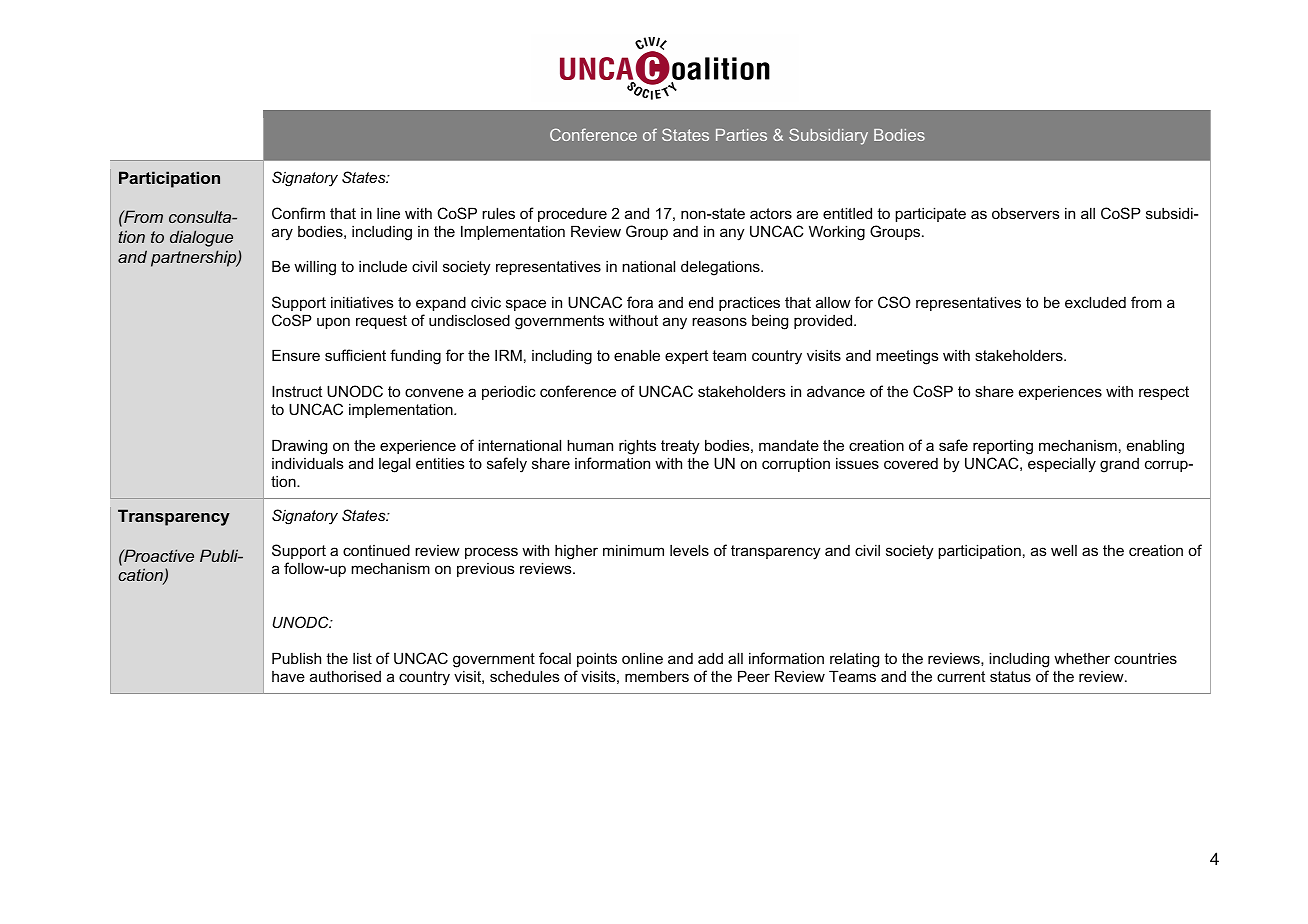  I want to click on Confirm, so click(298, 213).
